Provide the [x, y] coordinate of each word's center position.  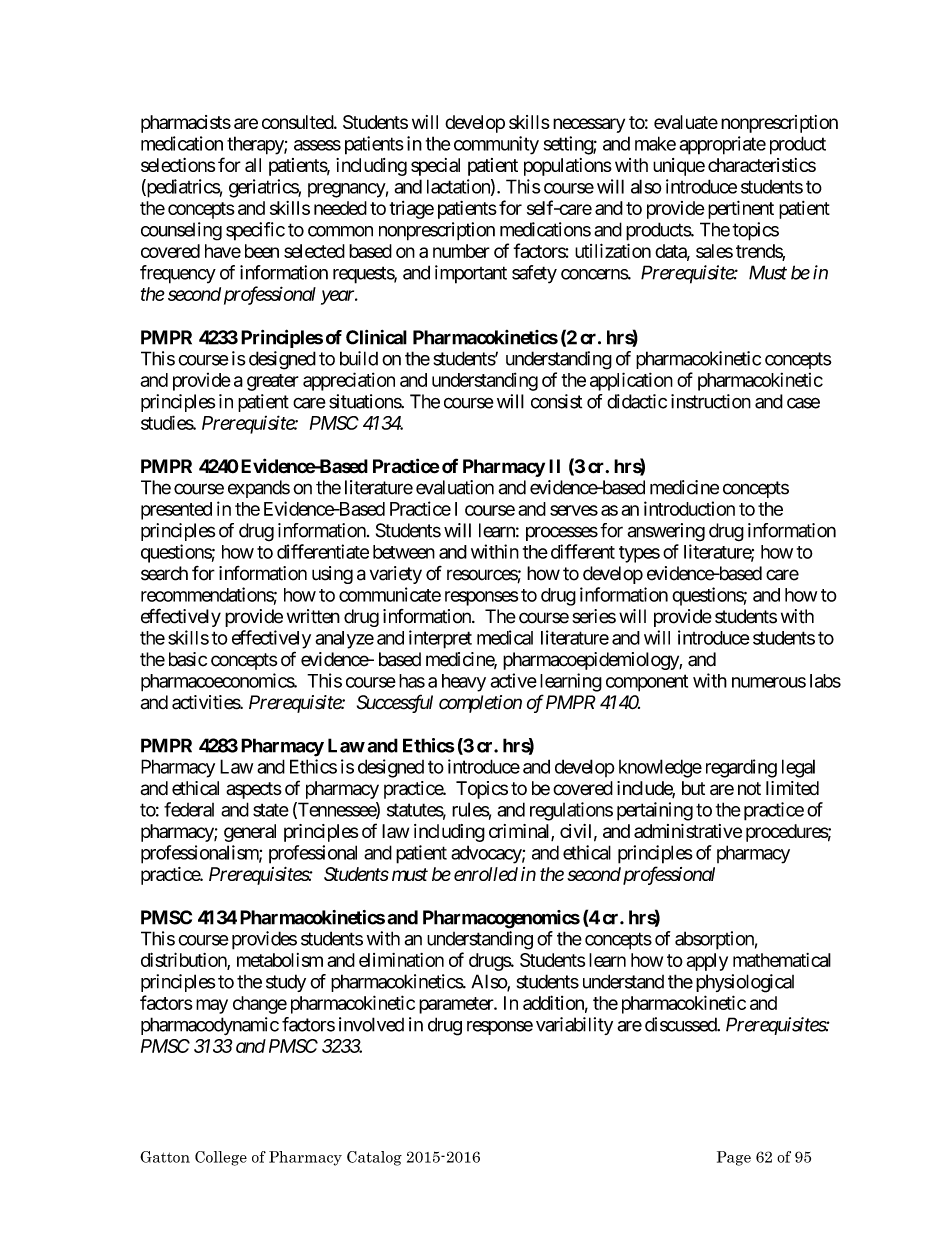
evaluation [455, 487]
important [471, 274]
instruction [711, 401]
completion [480, 704]
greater [273, 382]
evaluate [686, 122]
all [253, 165]
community [496, 145]
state [271, 810]
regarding [741, 768]
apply [707, 962]
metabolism [280, 960]
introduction [689, 508]
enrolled [486, 874]
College [221, 1158]
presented [176, 511]
